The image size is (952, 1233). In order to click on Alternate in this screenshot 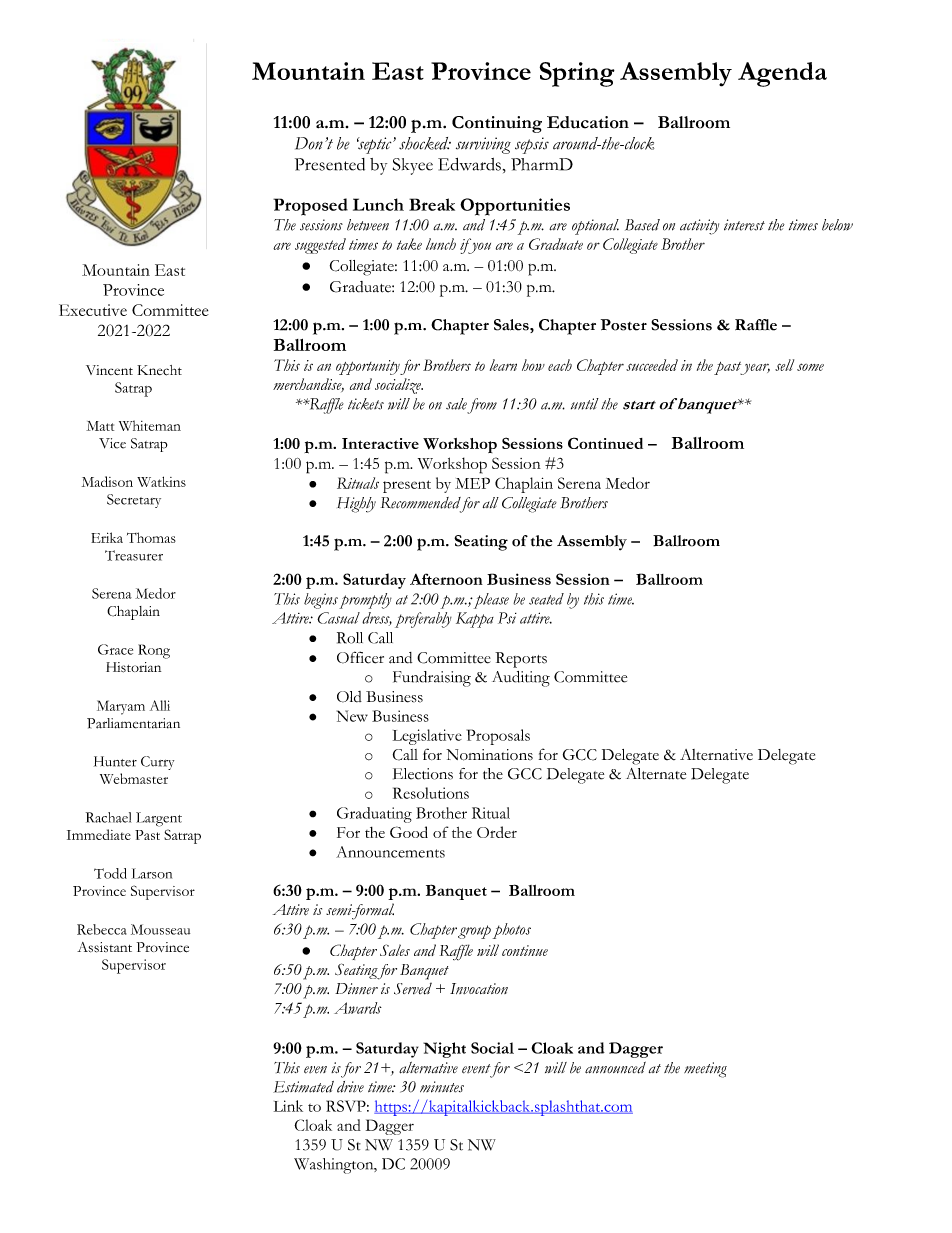, I will do `click(656, 774)`.
